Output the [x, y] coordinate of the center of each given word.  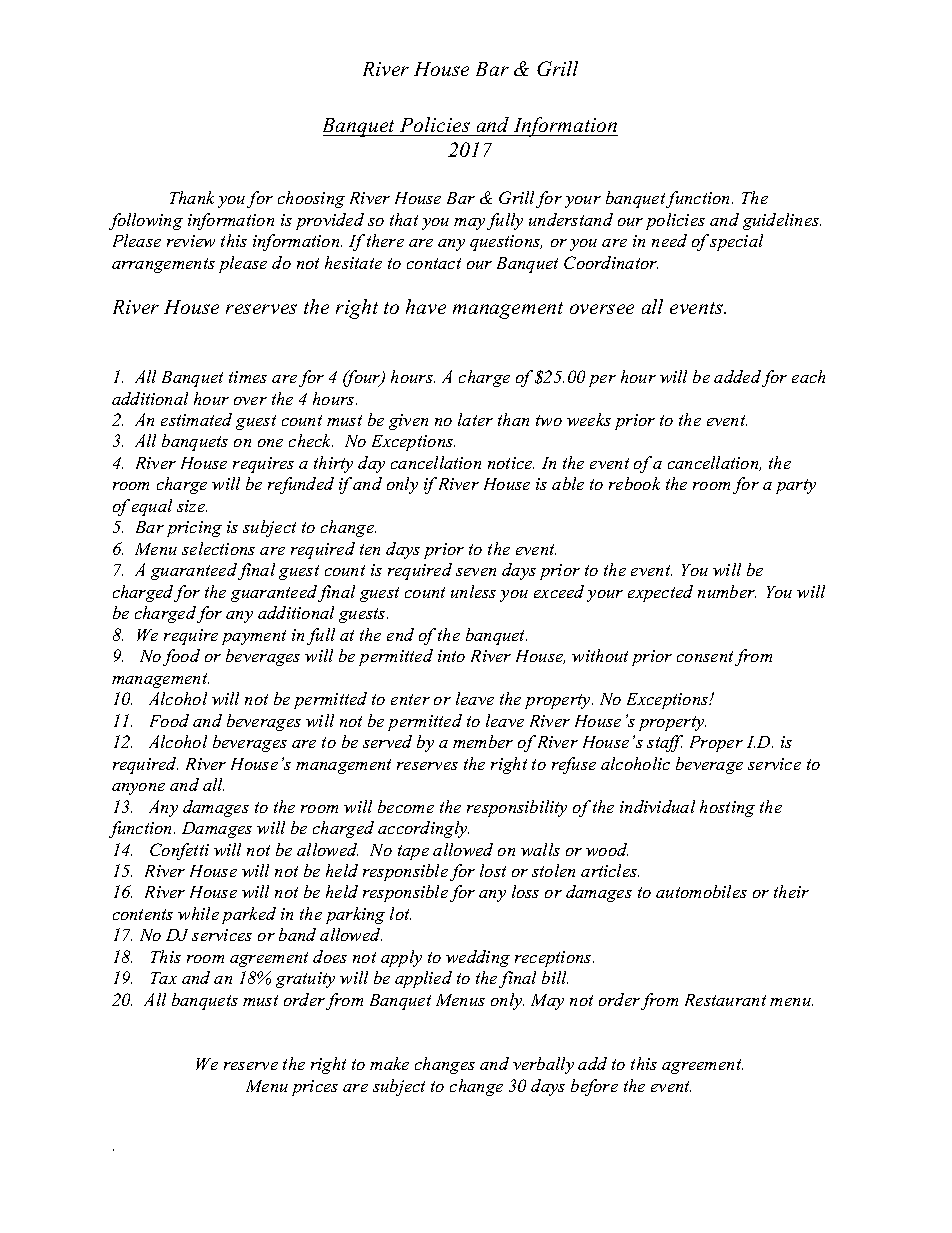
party [796, 486]
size [192, 506]
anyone [138, 789]
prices [315, 1088]
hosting [727, 808]
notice [511, 463]
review [191, 241]
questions [506, 243]
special [736, 242]
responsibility [517, 808]
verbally [543, 1065]
